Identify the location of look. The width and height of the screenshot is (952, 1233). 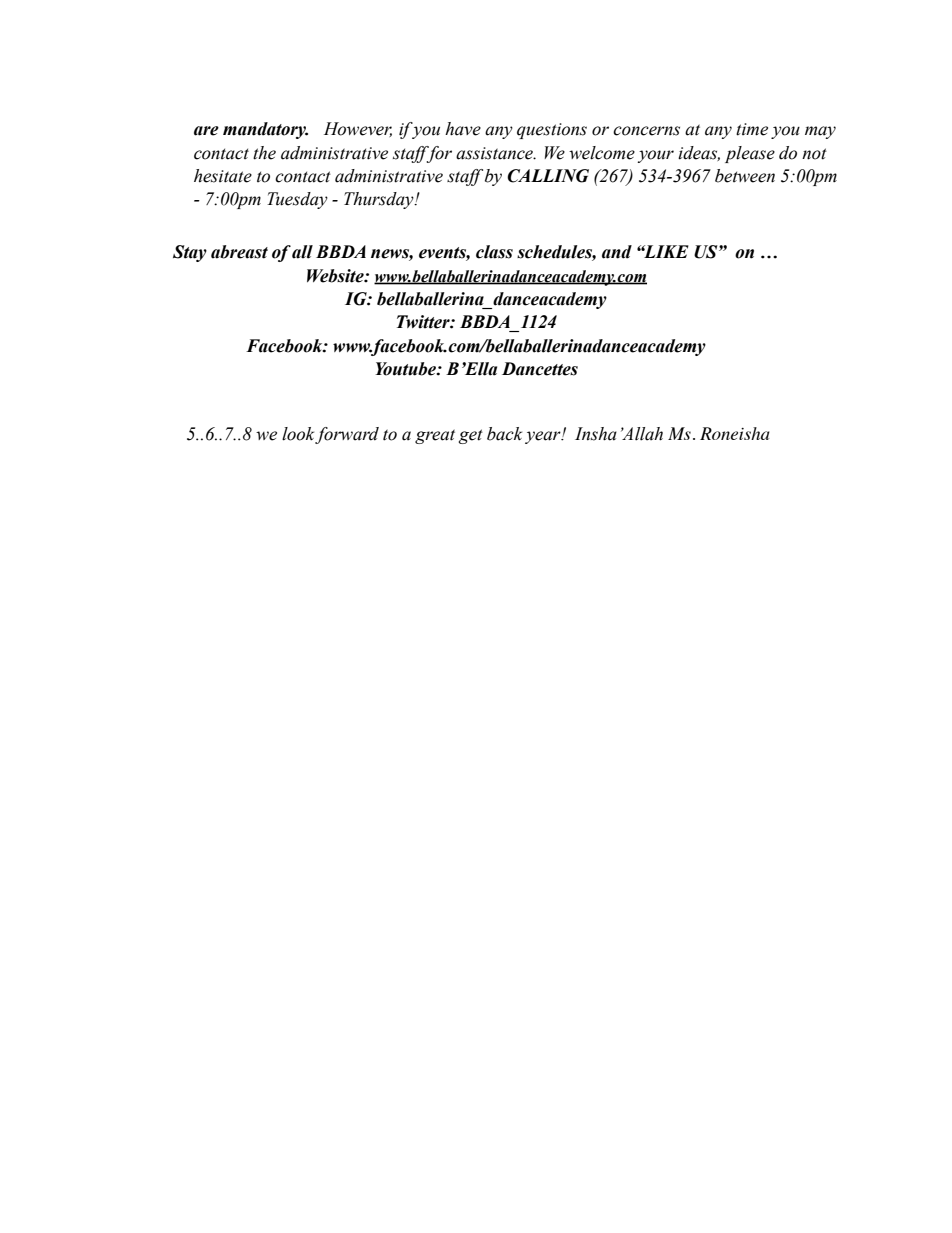
(299, 435).
